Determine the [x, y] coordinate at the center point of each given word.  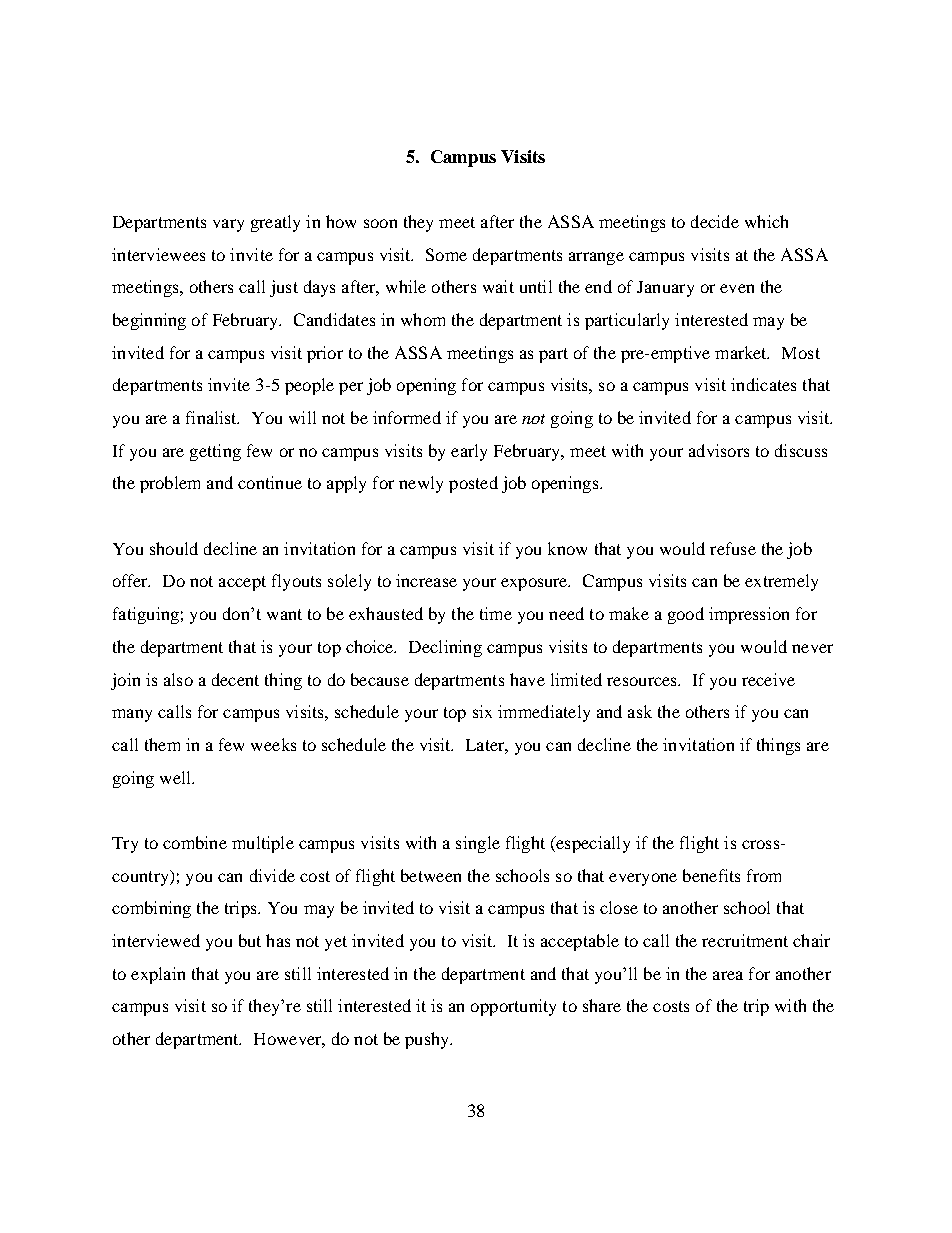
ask [640, 711]
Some [446, 254]
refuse [733, 548]
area [728, 975]
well [176, 777]
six [482, 711]
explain [158, 975]
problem [170, 484]
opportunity [513, 1007]
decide [715, 221]
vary [228, 225]
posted [473, 484]
